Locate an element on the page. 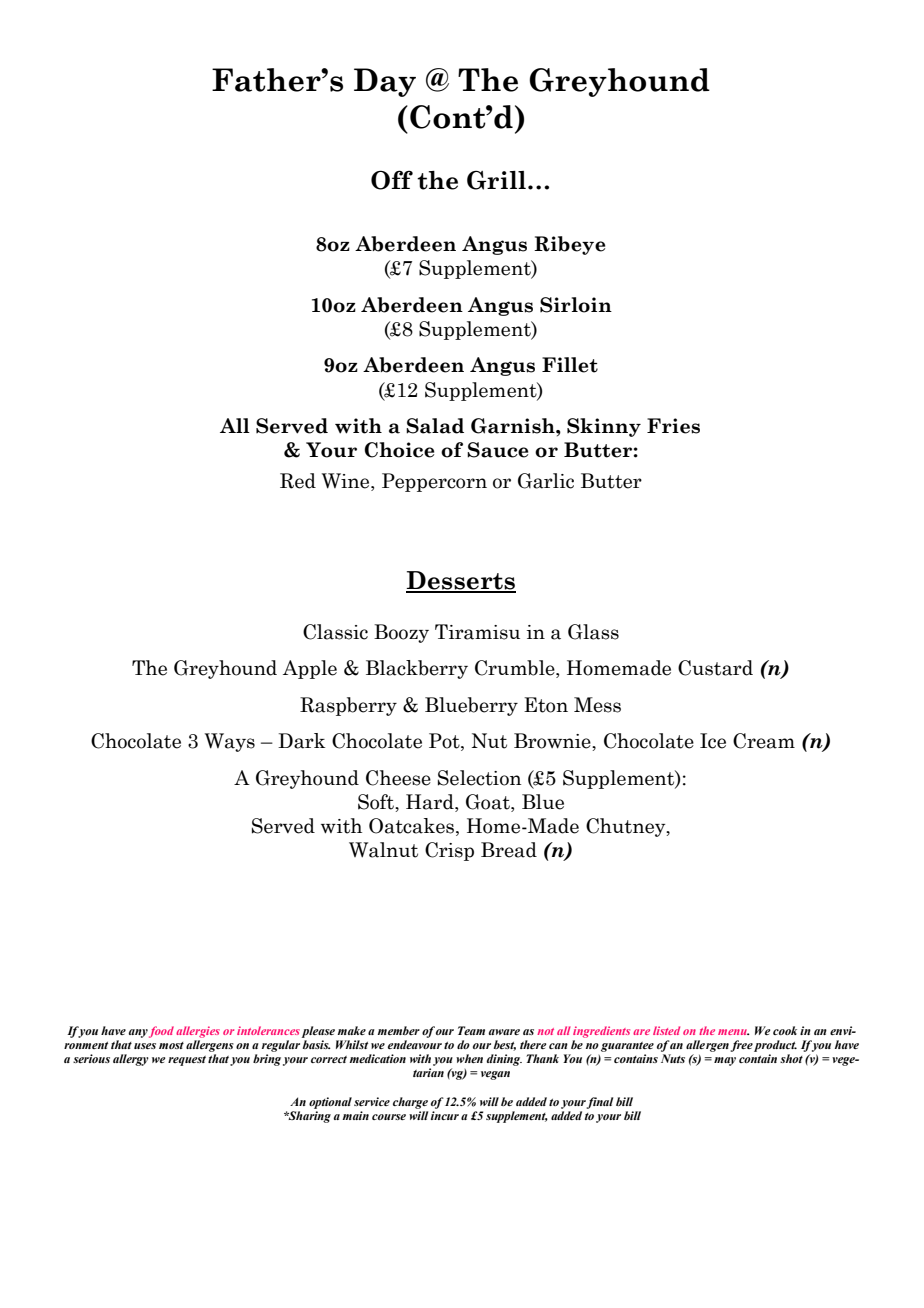  charge is located at coordinates (410, 1103).
